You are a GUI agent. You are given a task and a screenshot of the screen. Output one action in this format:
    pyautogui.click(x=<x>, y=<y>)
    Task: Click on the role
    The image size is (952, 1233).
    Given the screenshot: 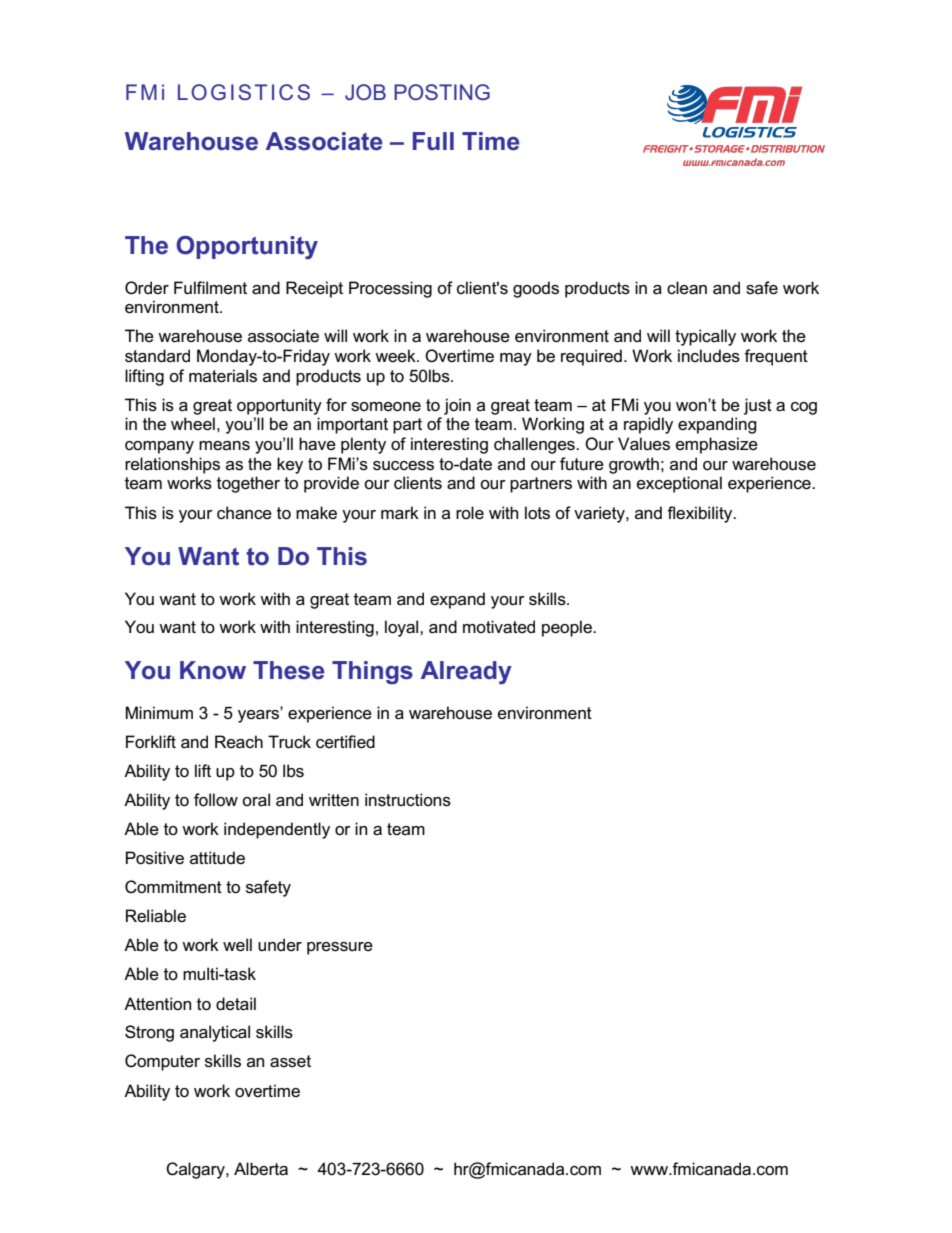 What is the action you would take?
    pyautogui.click(x=470, y=513)
